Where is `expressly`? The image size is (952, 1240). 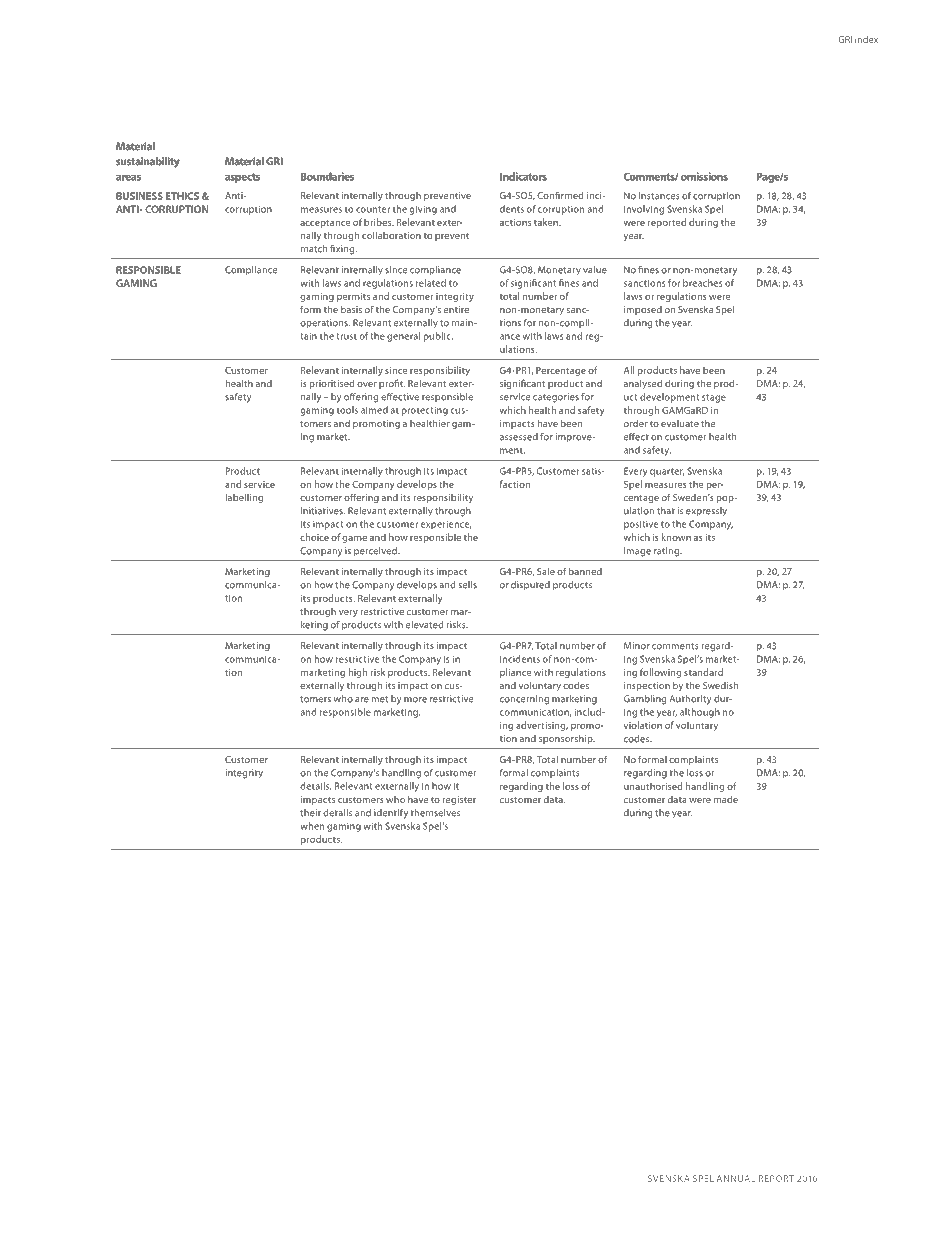 expressly is located at coordinates (706, 512).
